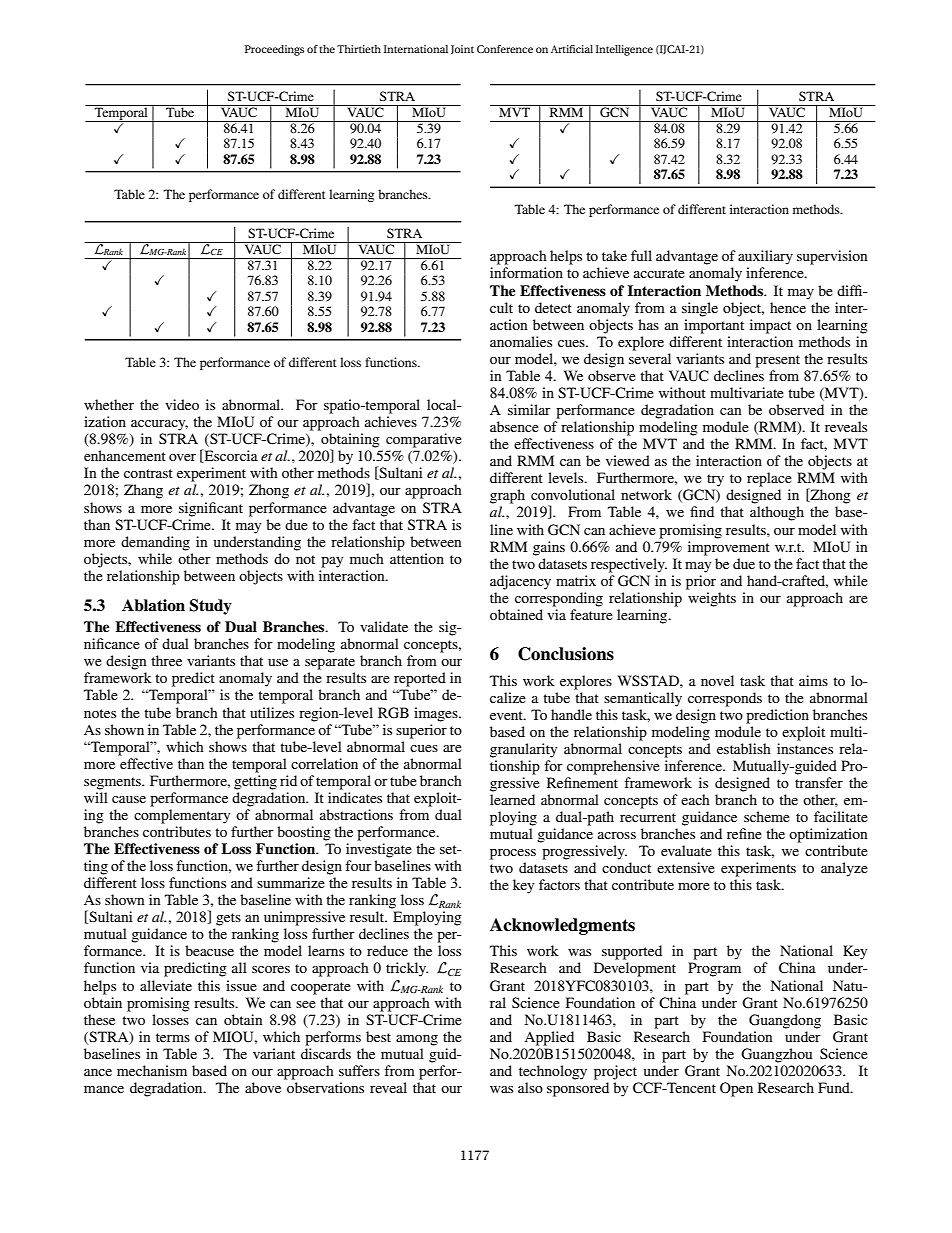  What do you see at coordinates (512, 799) in the page?
I see `learned` at bounding box center [512, 799].
